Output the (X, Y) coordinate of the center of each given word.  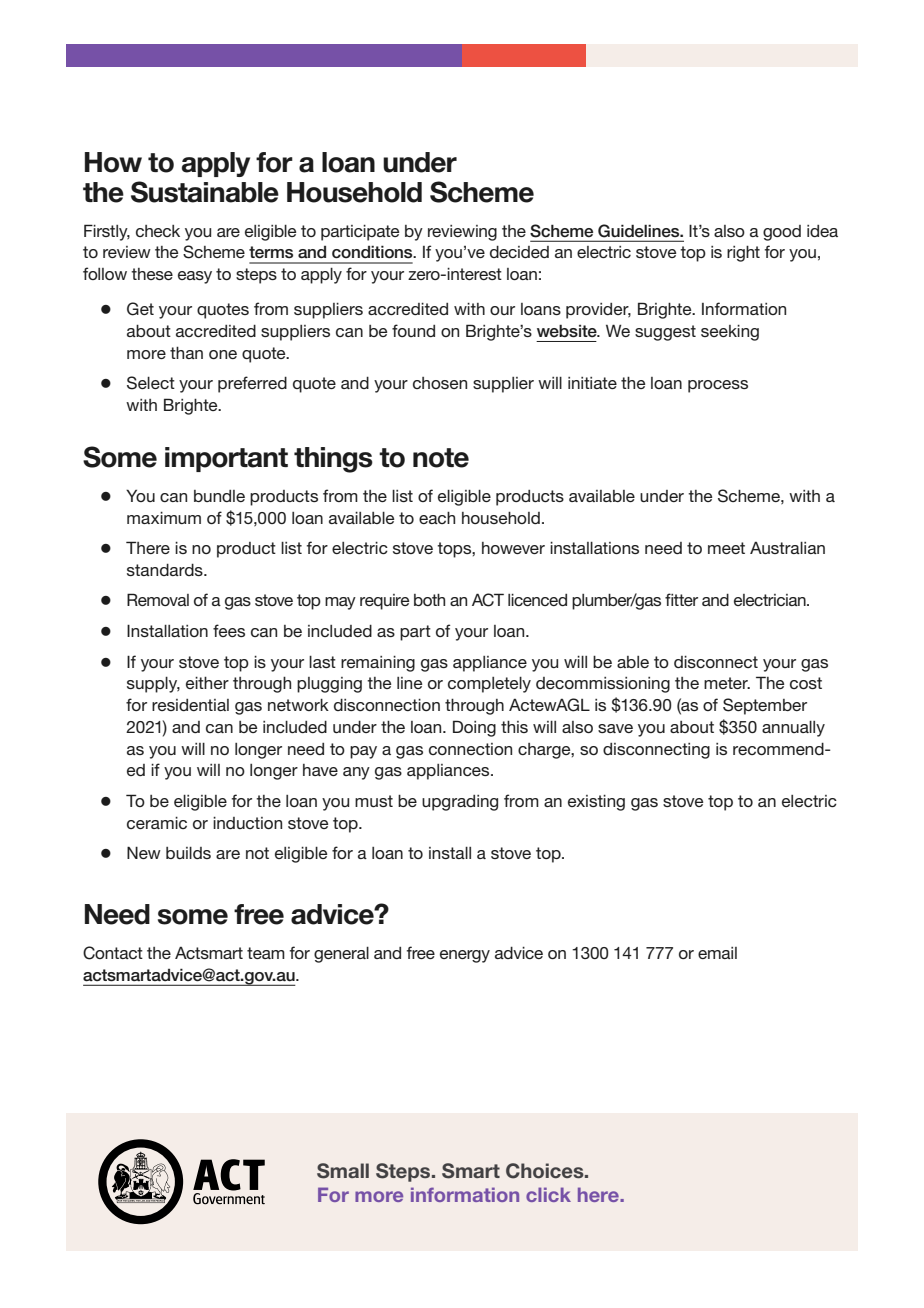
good (782, 233)
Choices (546, 1171)
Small (343, 1171)
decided (519, 251)
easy (195, 277)
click (548, 1194)
